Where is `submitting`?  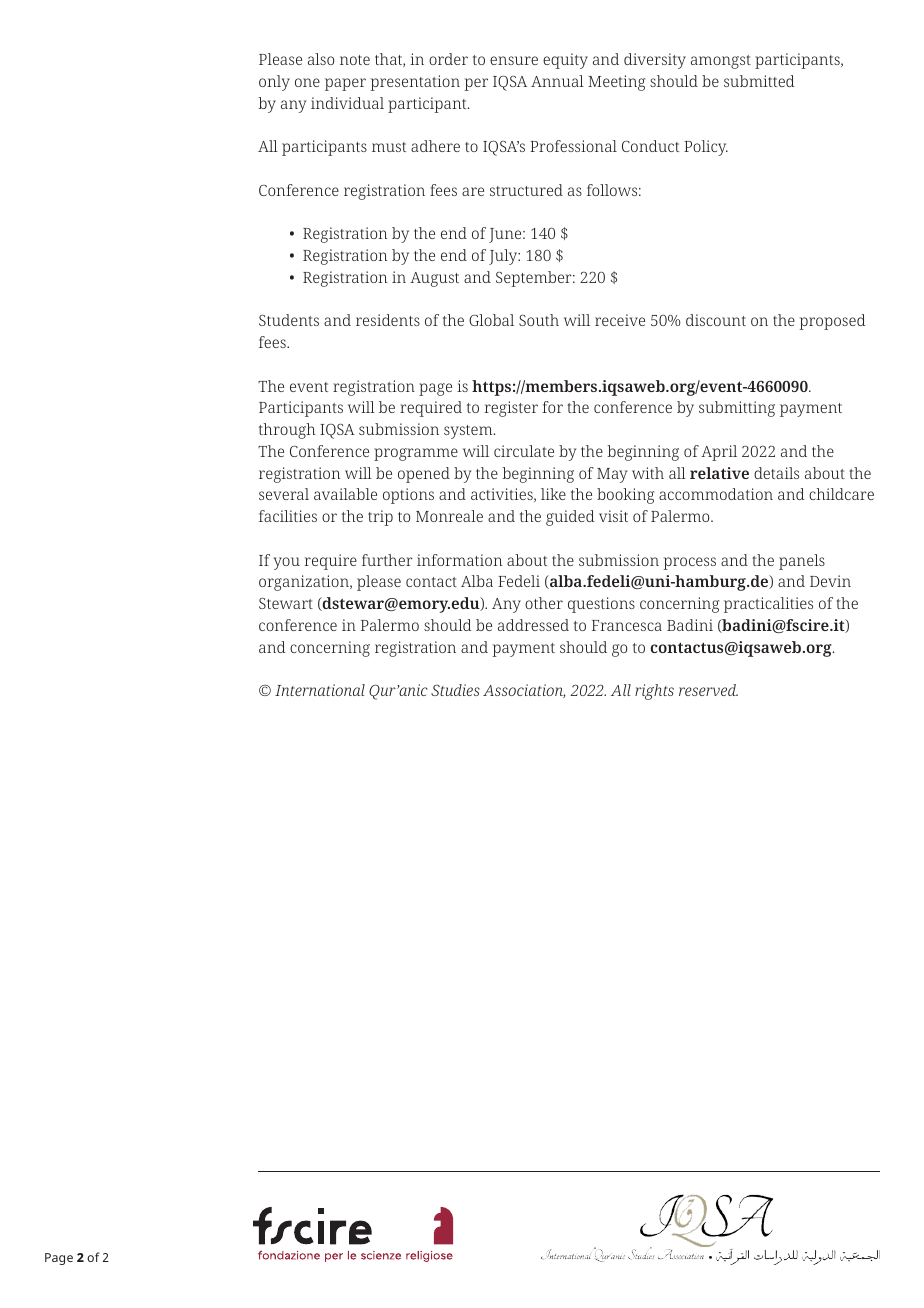 submitting is located at coordinates (737, 409).
